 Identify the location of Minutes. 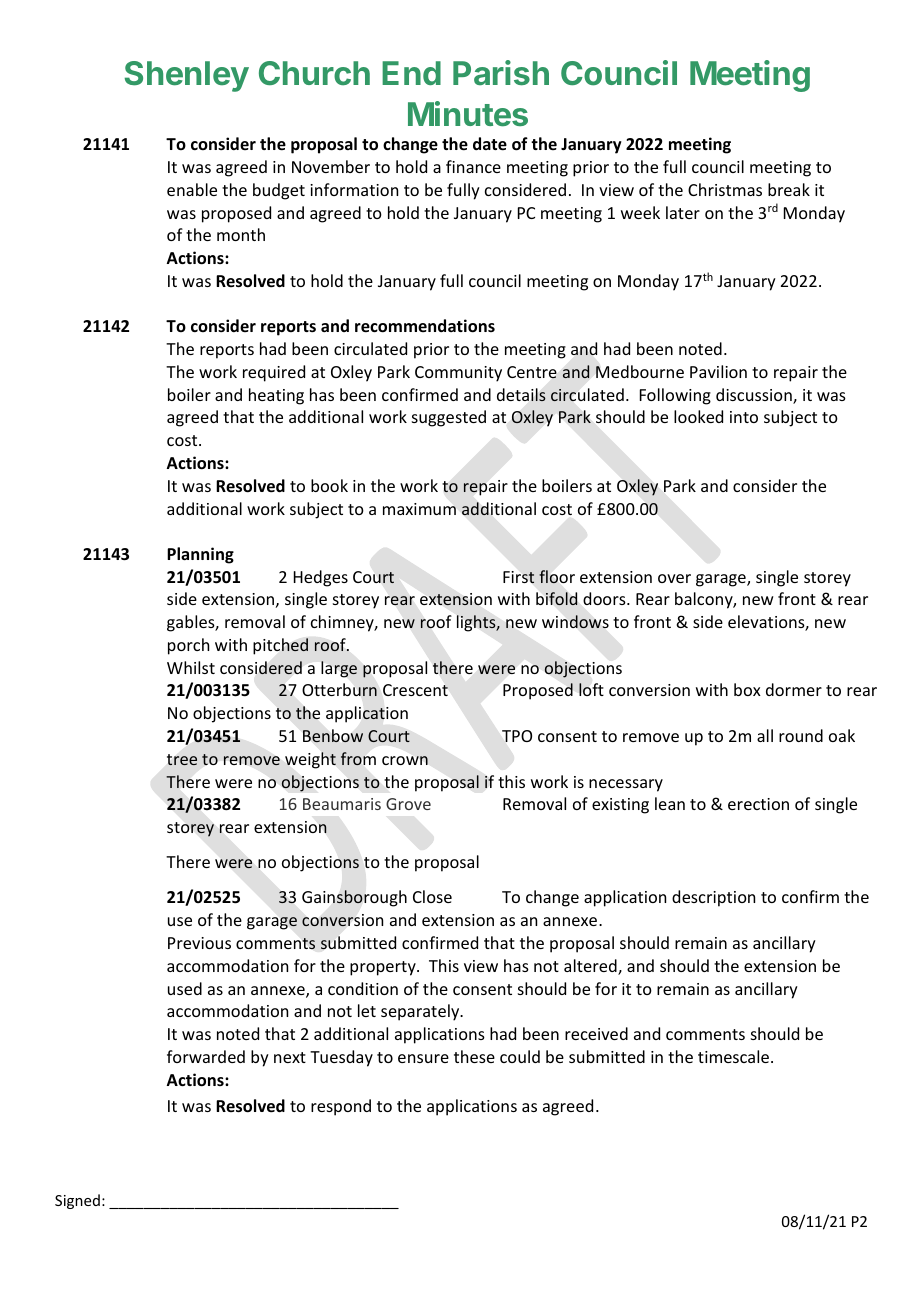
(468, 114).
